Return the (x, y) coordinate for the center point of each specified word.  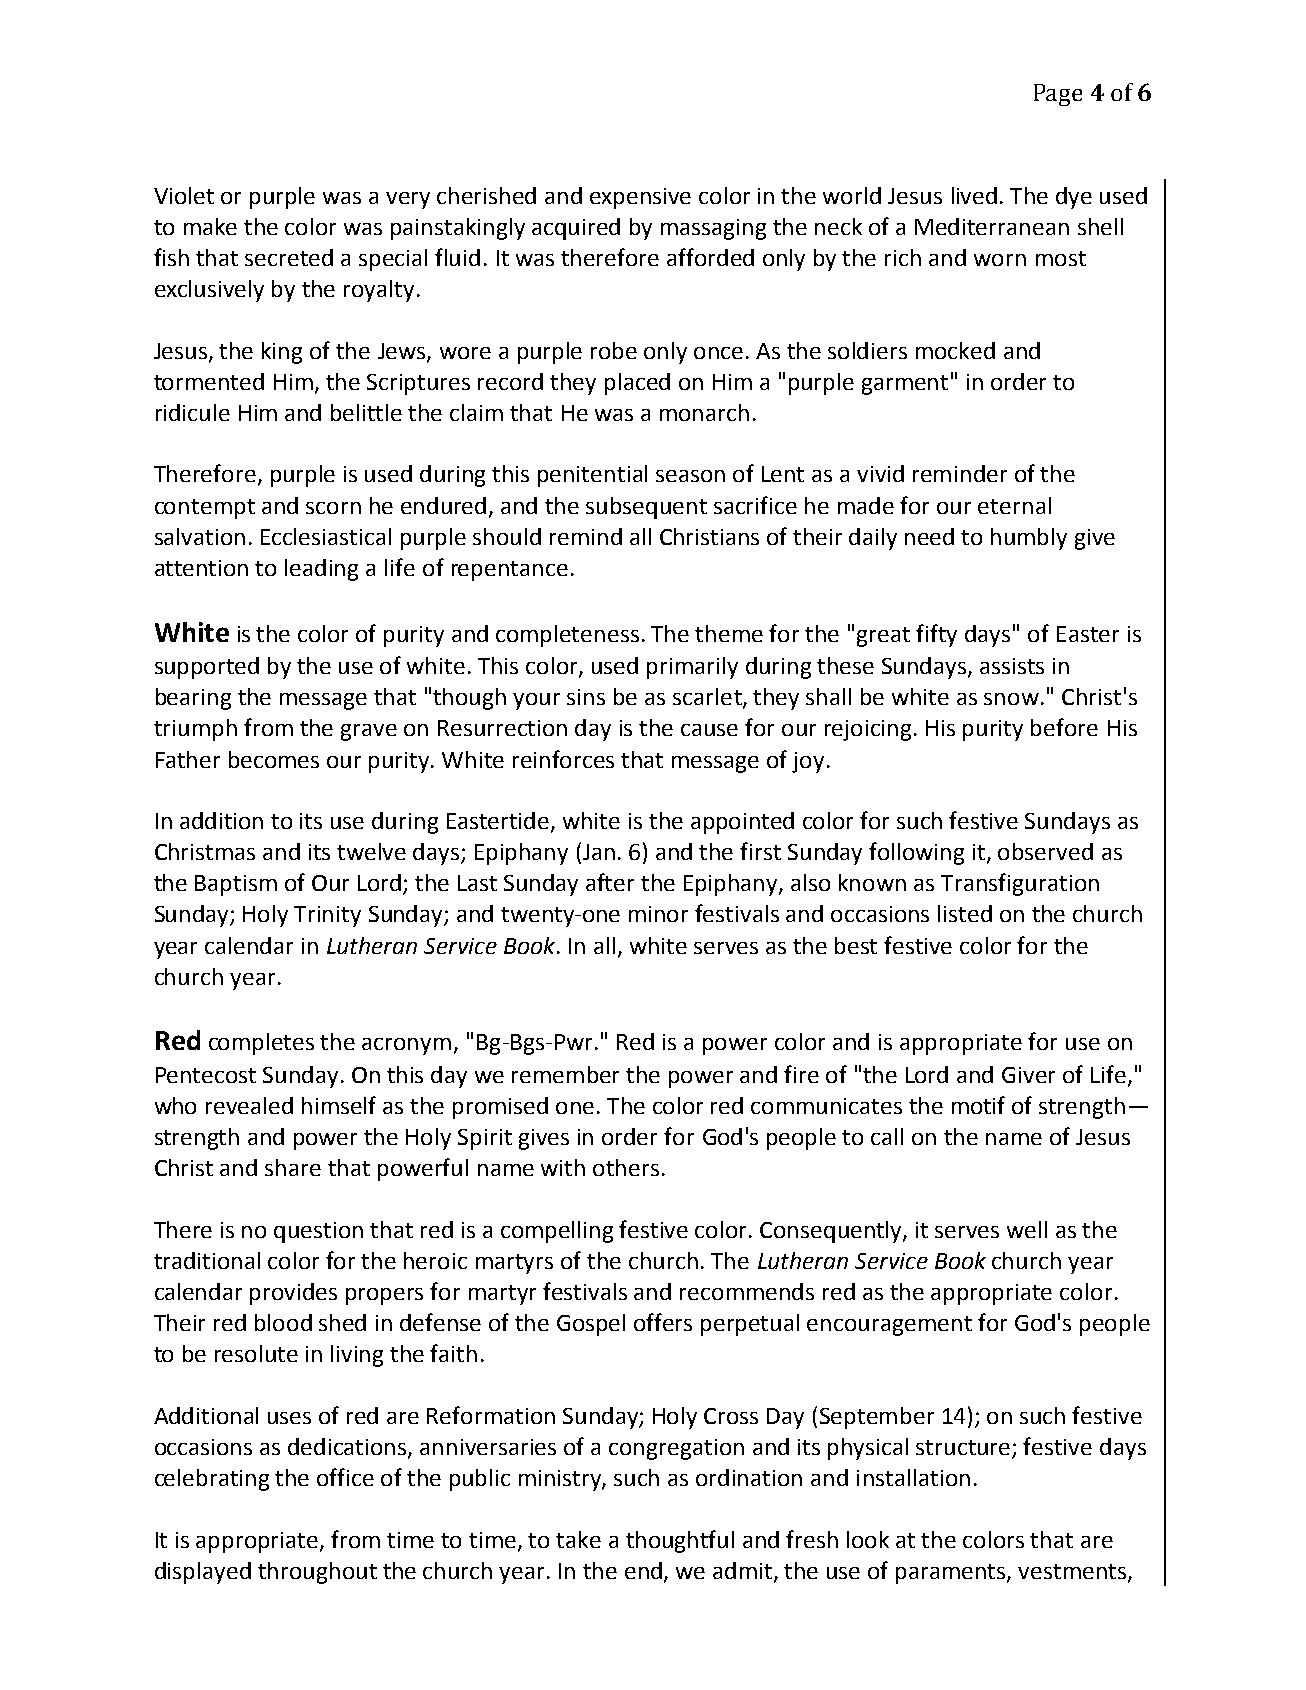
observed (1045, 851)
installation (913, 1477)
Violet (184, 195)
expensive (640, 198)
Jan (599, 852)
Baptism (236, 885)
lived (974, 195)
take (578, 1539)
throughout (317, 1573)
